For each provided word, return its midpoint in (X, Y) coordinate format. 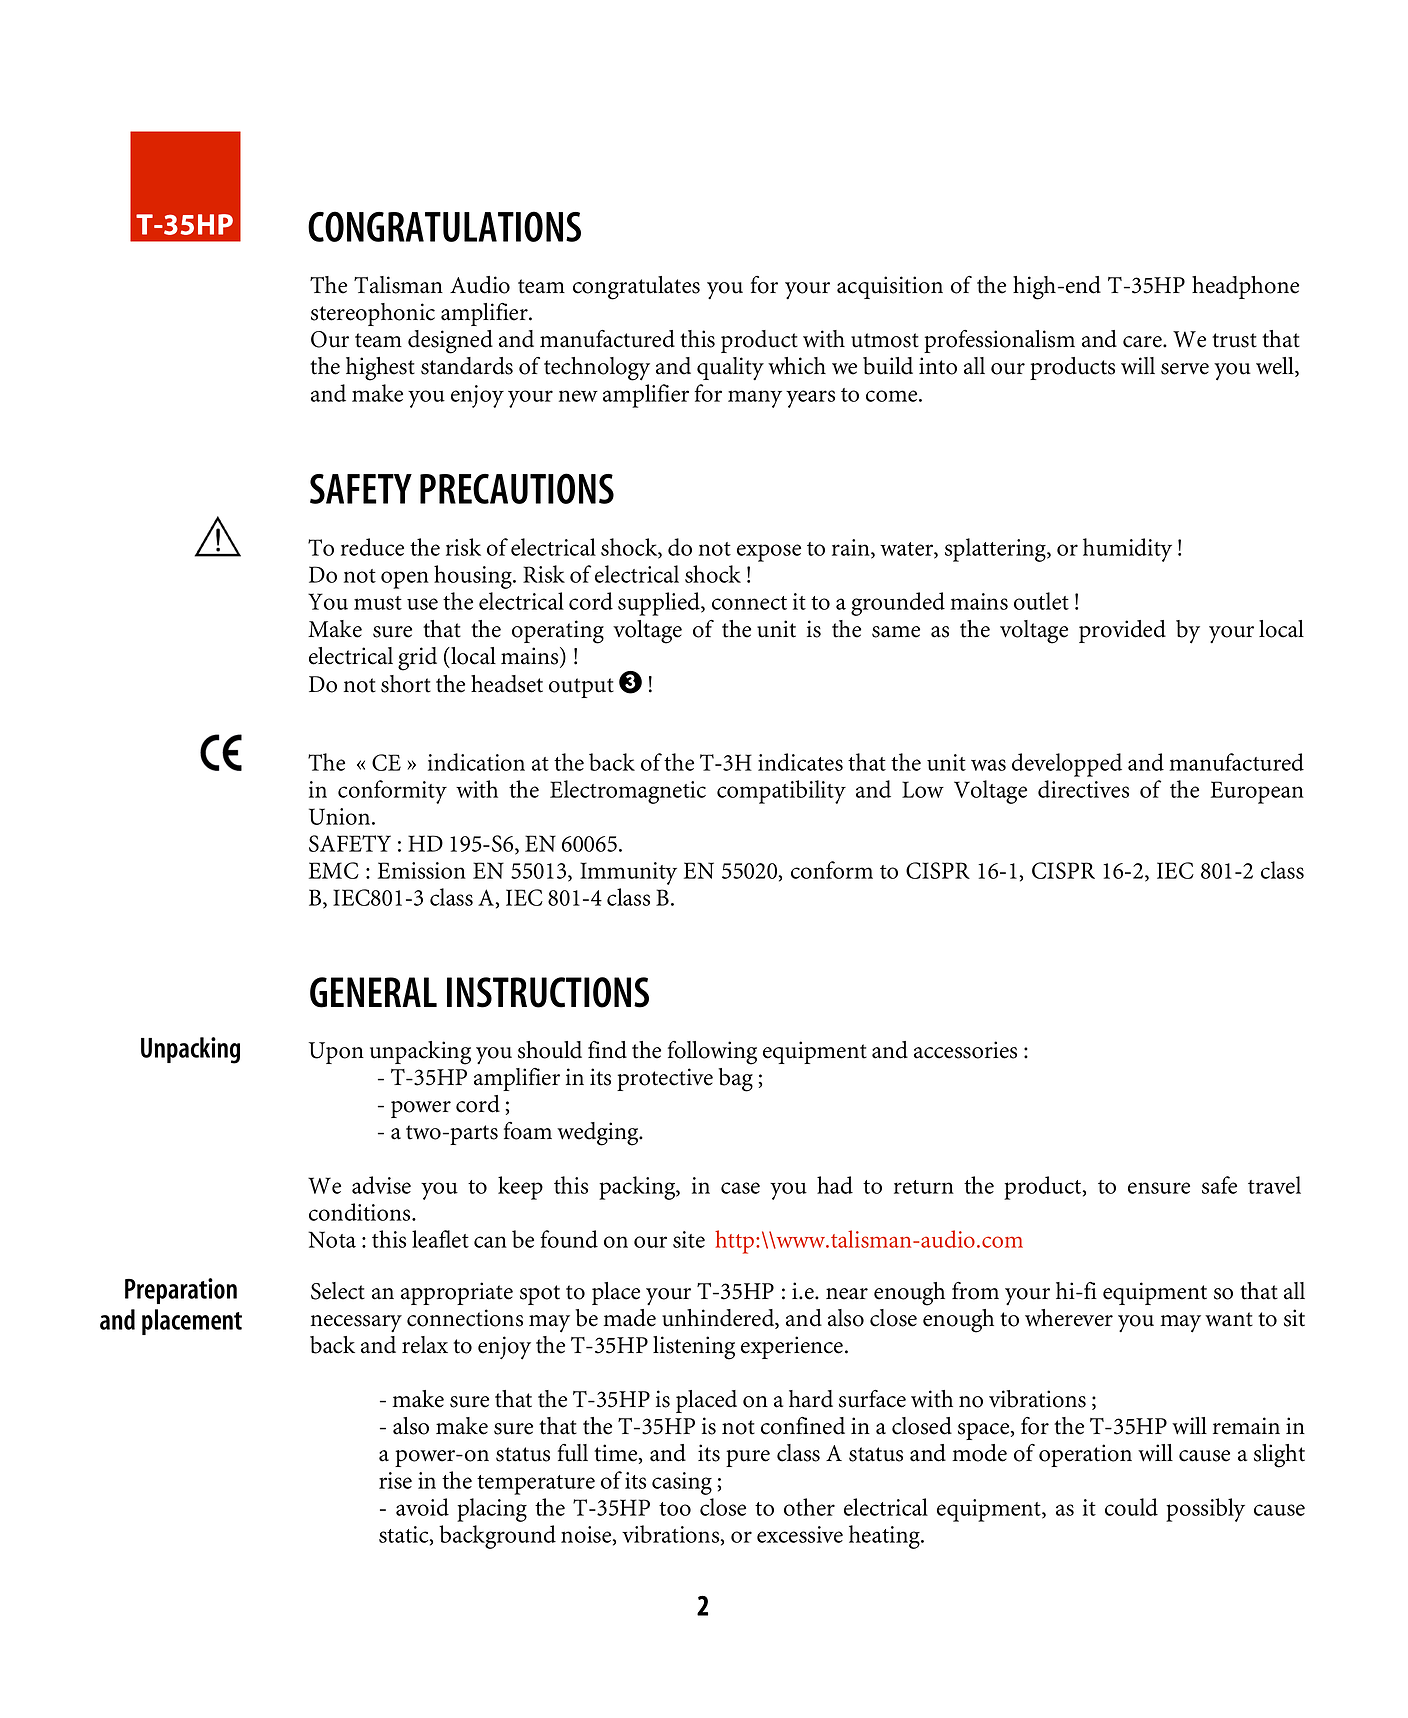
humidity (1127, 550)
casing (682, 1483)
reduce (372, 547)
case (740, 1188)
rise (395, 1480)
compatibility (781, 792)
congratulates (636, 288)
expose (769, 553)
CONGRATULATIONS (444, 226)
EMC (334, 870)
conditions (361, 1212)
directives (1083, 789)
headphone (1245, 287)
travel (1274, 1185)
